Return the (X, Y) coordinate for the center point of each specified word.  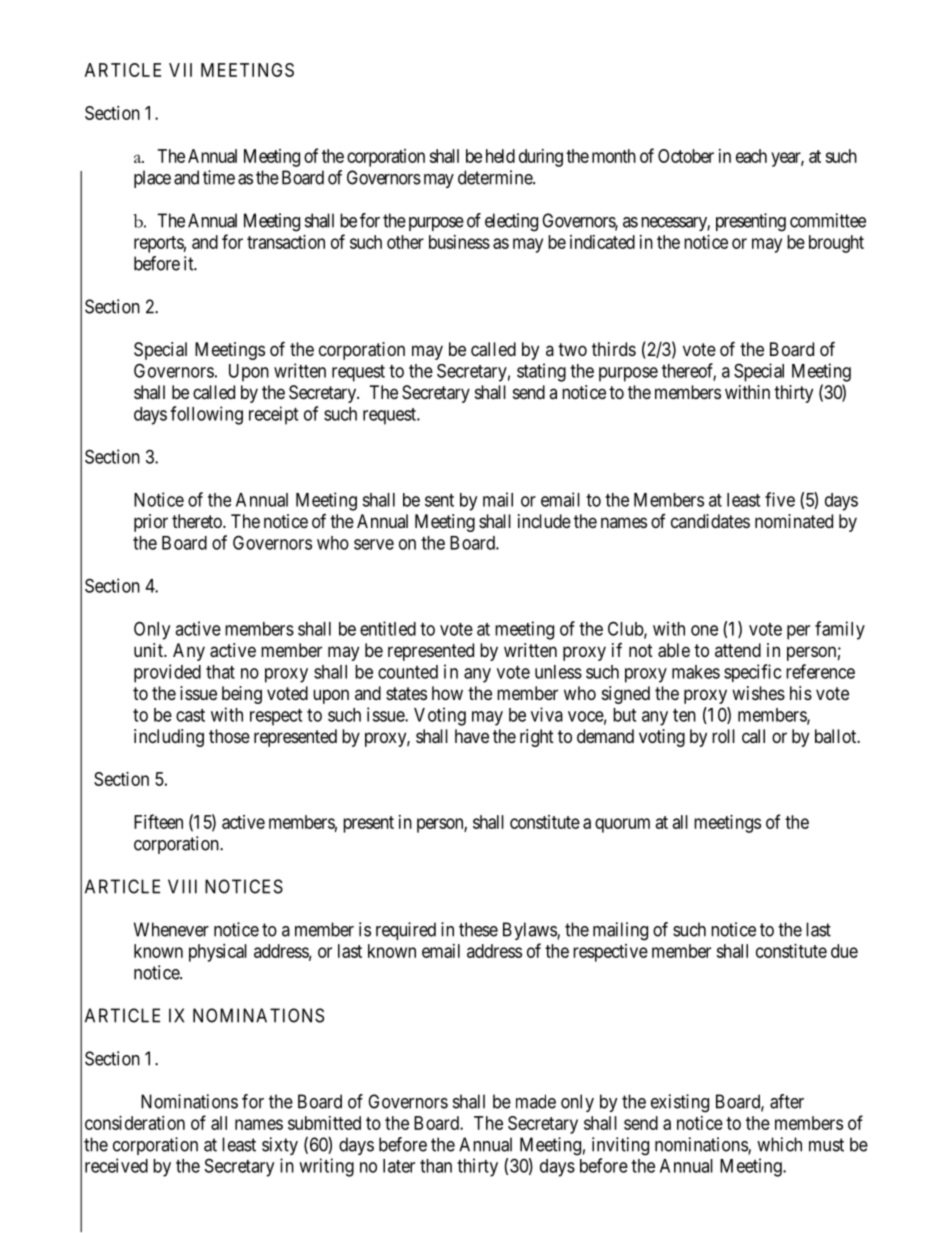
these (478, 929)
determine (496, 177)
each (751, 156)
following (206, 415)
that (220, 672)
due (844, 951)
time (219, 177)
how (447, 693)
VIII (182, 886)
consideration (135, 1123)
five (780, 499)
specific (752, 673)
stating (541, 372)
